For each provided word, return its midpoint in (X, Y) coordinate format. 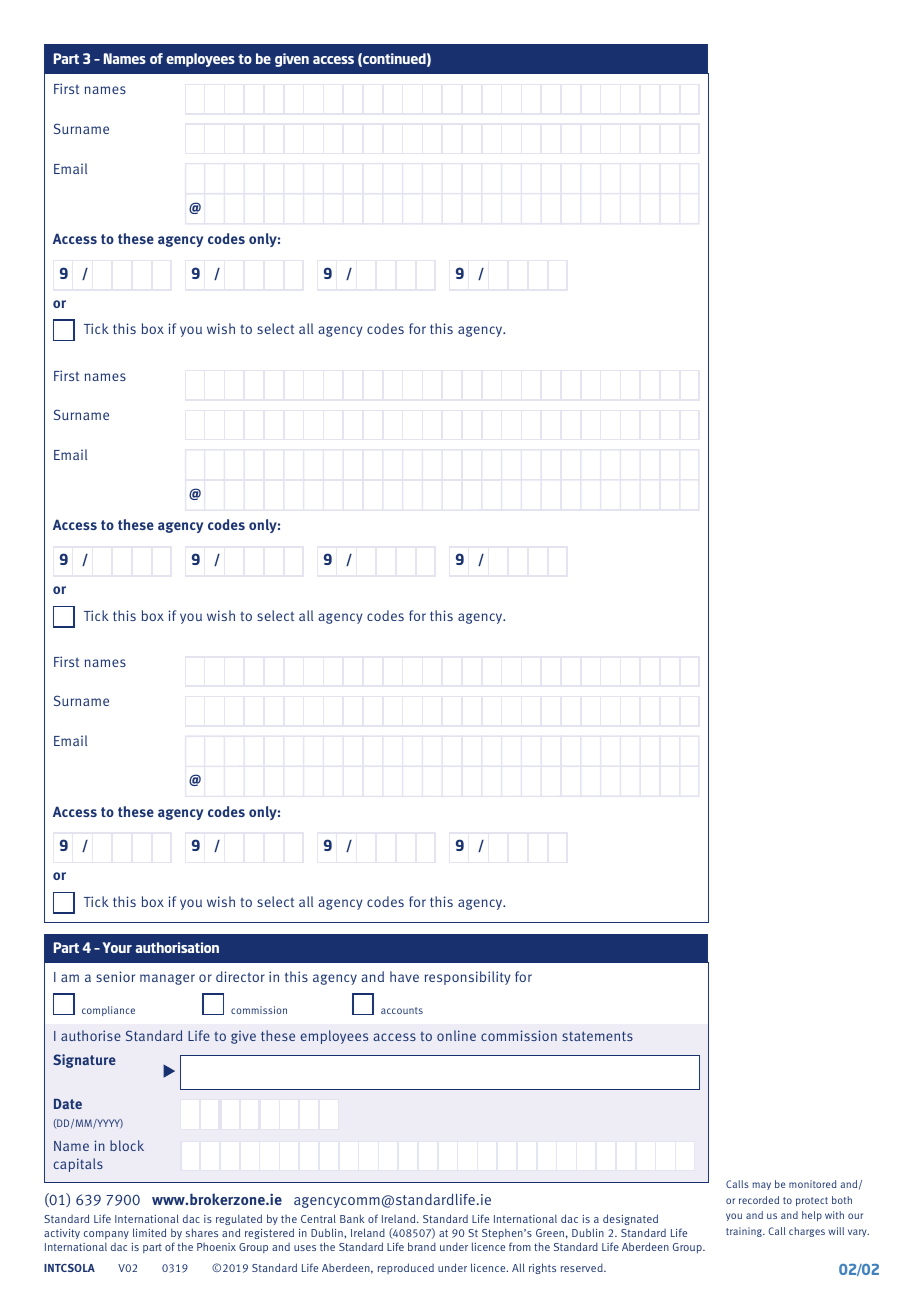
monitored (813, 1184)
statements (597, 1036)
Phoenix (216, 1247)
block (127, 1145)
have (404, 976)
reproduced (406, 1268)
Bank (352, 1218)
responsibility (468, 978)
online (456, 1035)
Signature (84, 1061)
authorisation (177, 947)
